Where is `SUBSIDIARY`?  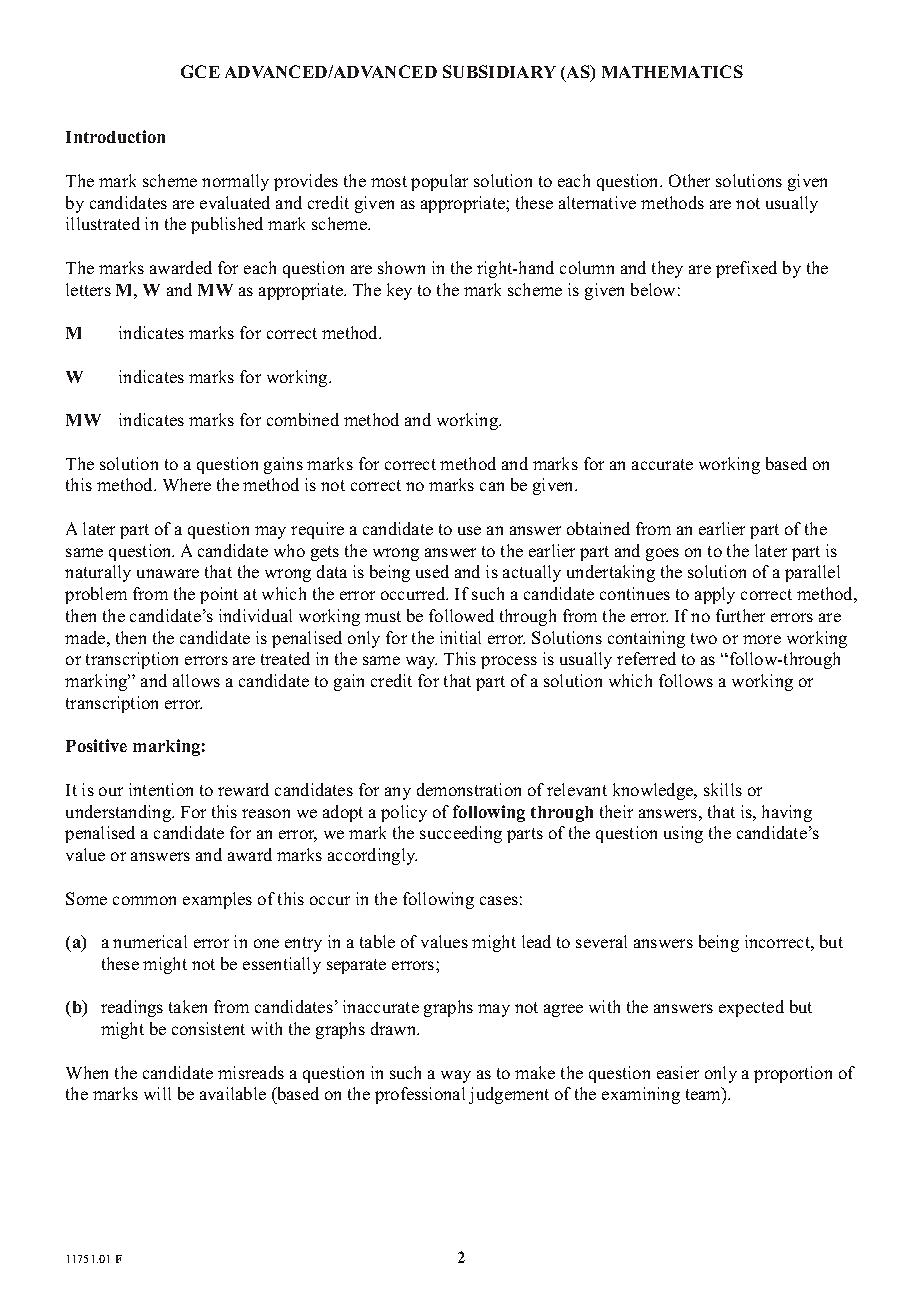 SUBSIDIARY is located at coordinates (499, 71).
